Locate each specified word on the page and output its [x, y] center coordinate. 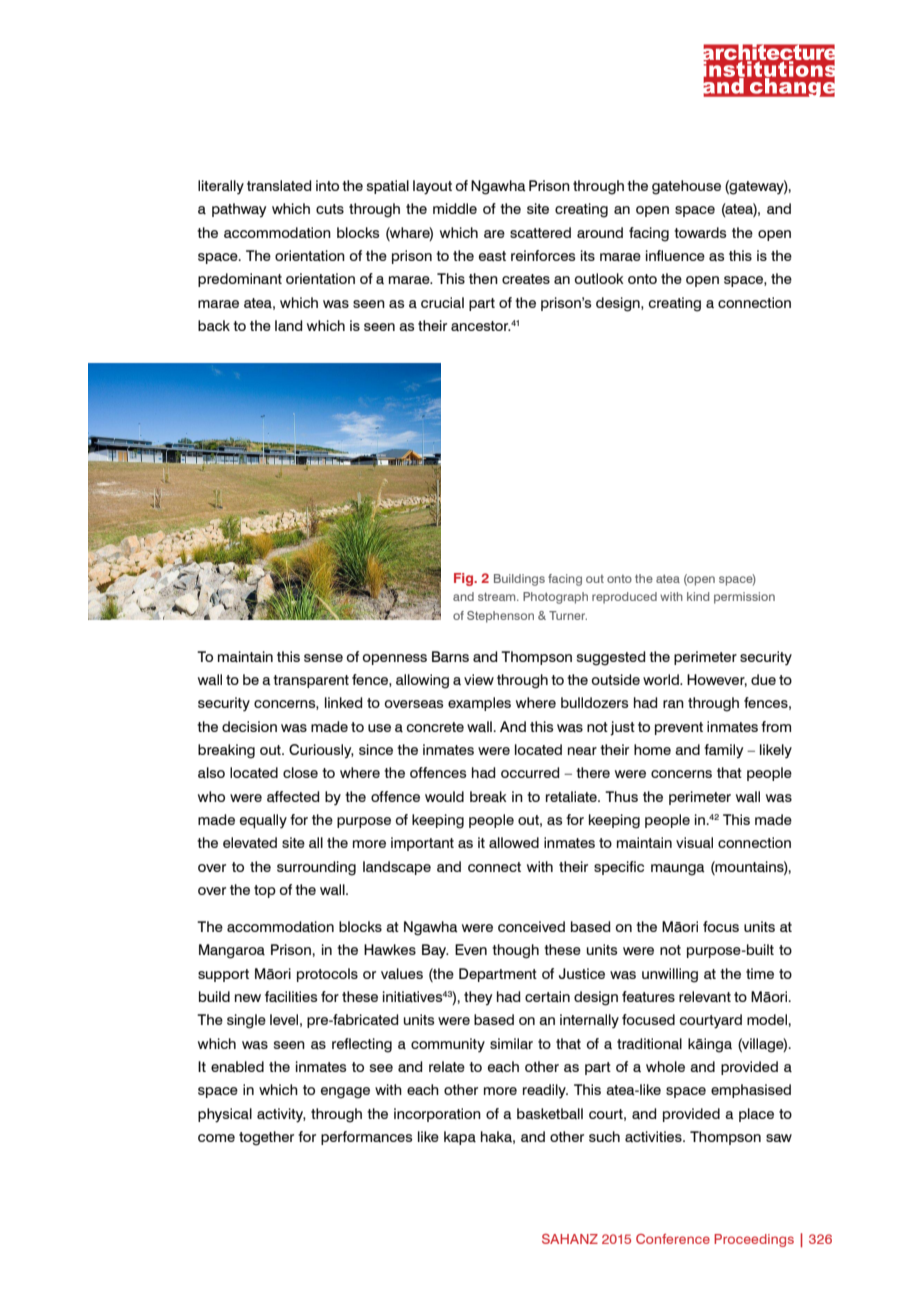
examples [479, 704]
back [214, 326]
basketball [550, 1114]
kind [698, 596]
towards [700, 233]
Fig [464, 579]
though [515, 951]
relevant [705, 996]
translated [279, 185]
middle [455, 208]
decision [249, 726]
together [266, 1138]
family [723, 751]
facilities [291, 996]
